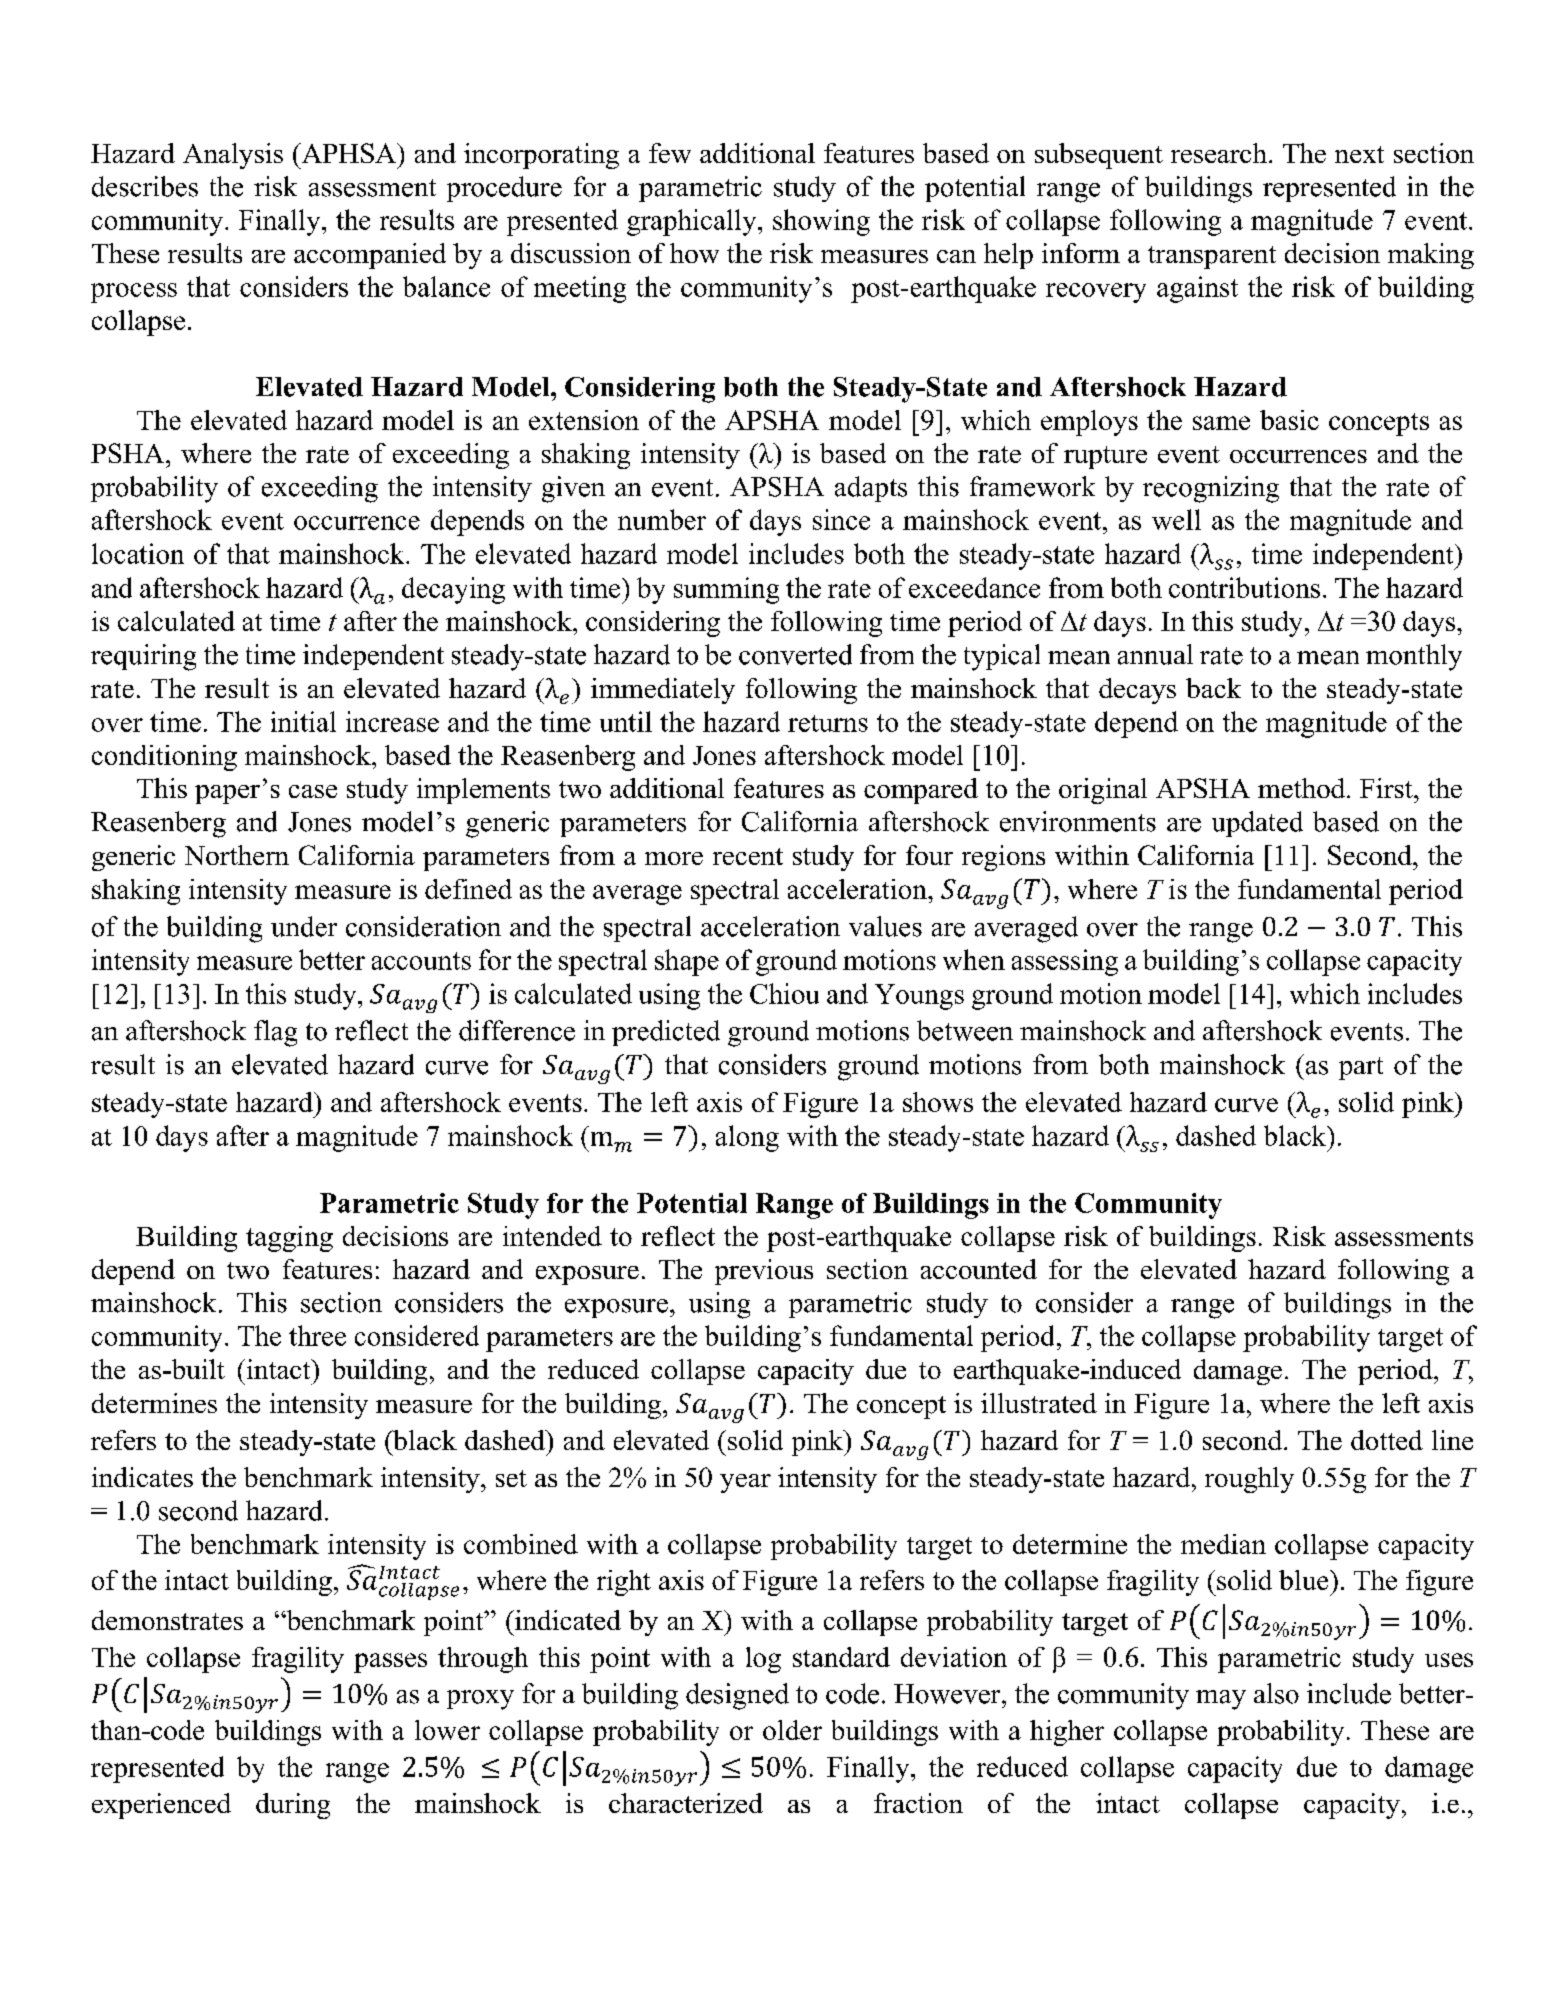 Image resolution: width=1542 pixels, height=1996 pixels. Describe the element at coordinates (293, 1806) in the screenshot. I see `during` at that location.
